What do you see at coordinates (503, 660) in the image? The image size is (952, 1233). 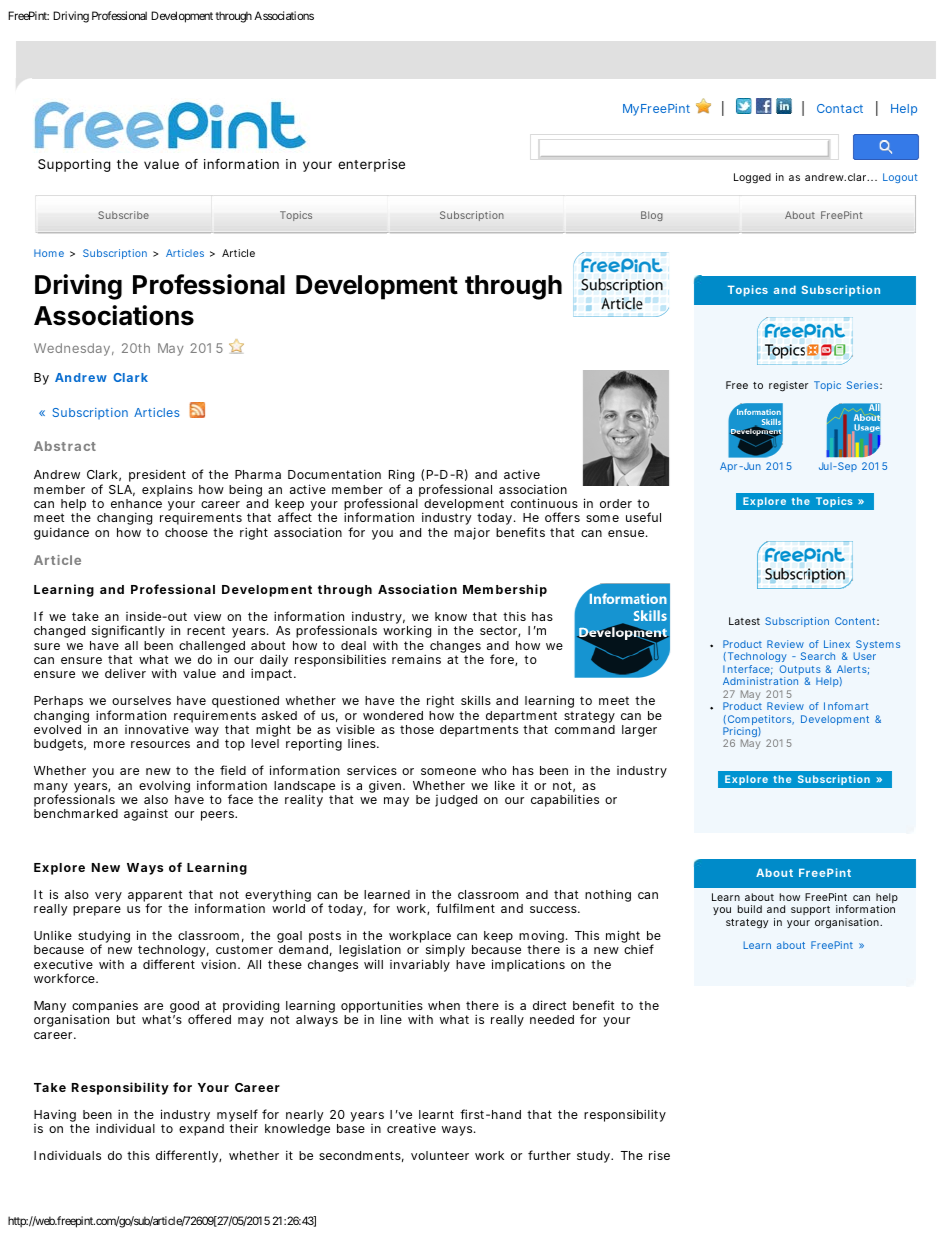 I see `fore` at bounding box center [503, 660].
